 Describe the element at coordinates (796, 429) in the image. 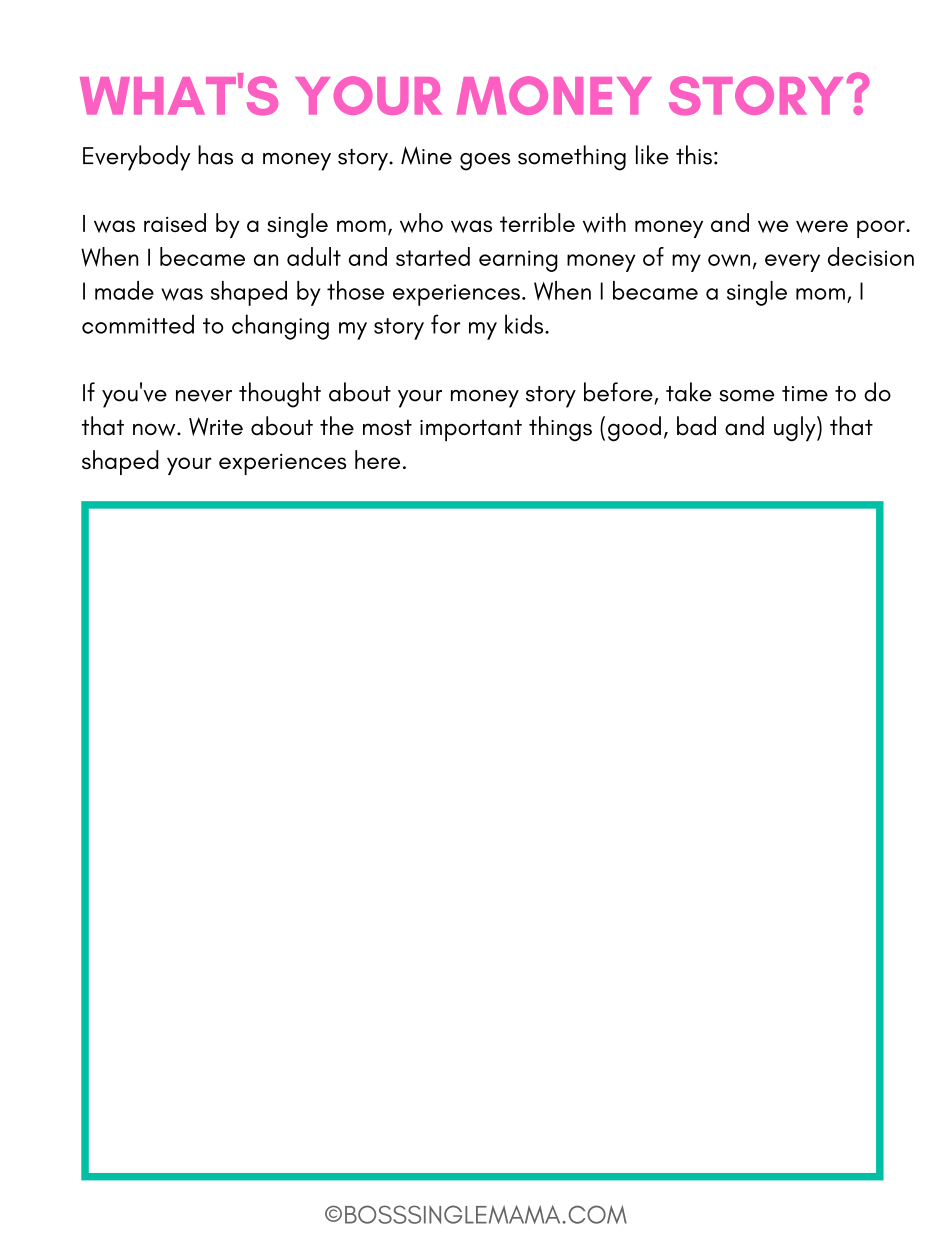

I see `ugly` at that location.
